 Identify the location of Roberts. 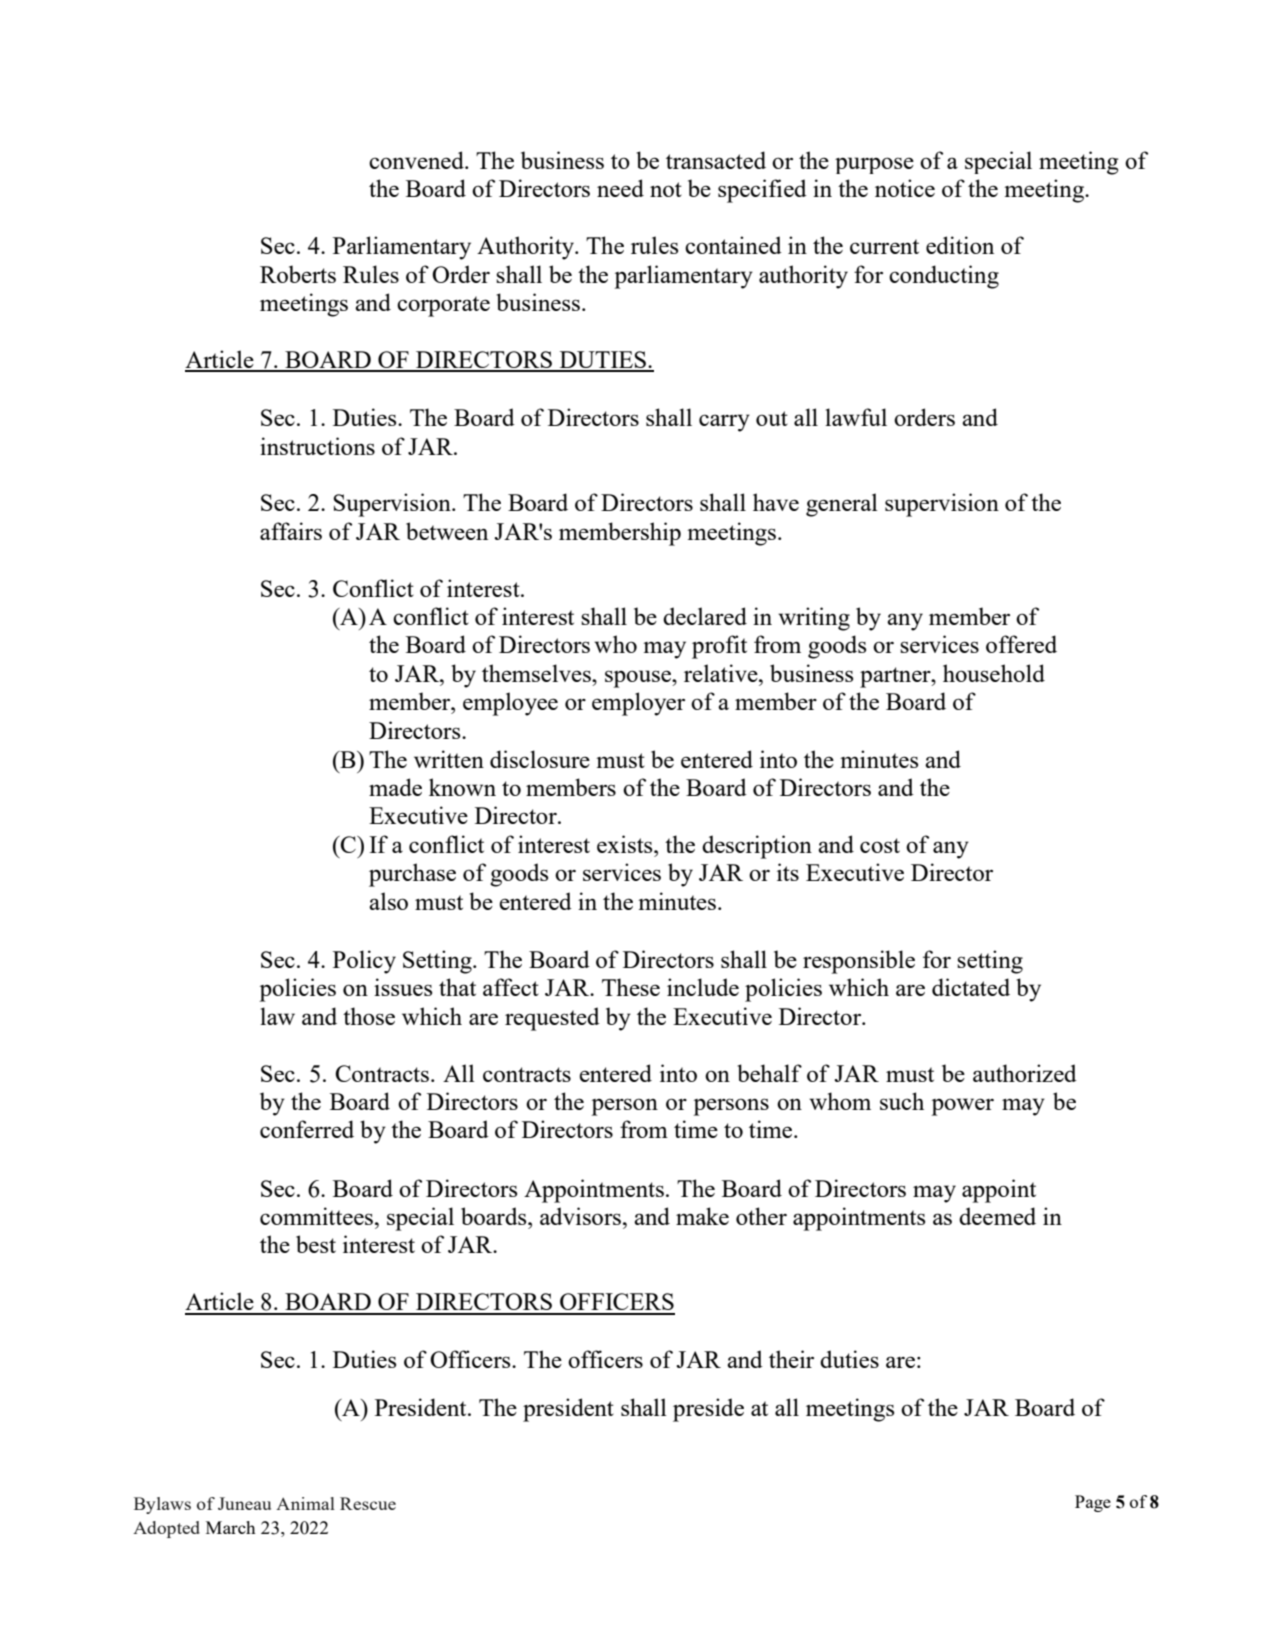
(298, 274).
